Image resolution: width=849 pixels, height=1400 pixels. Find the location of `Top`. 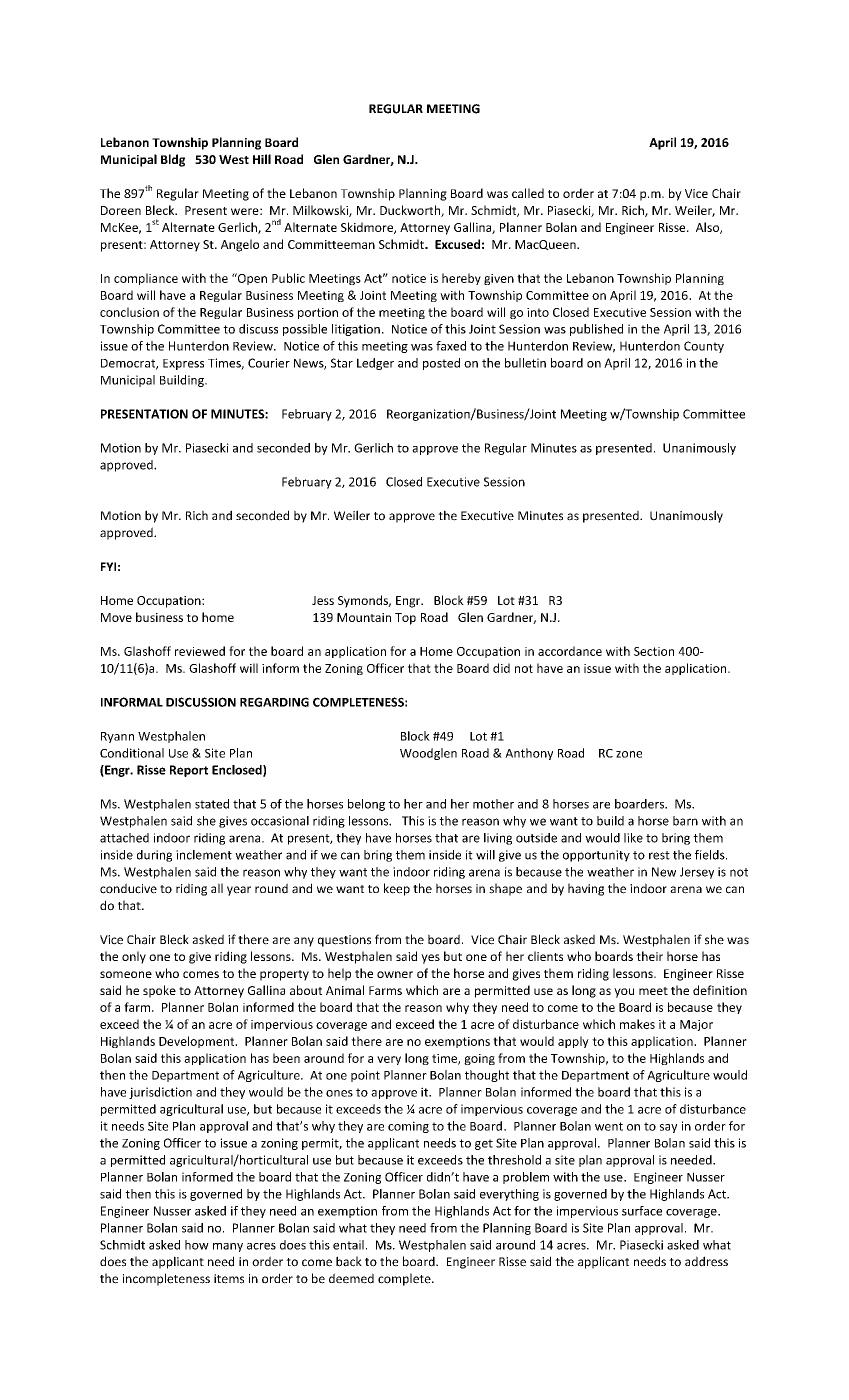

Top is located at coordinates (405, 619).
